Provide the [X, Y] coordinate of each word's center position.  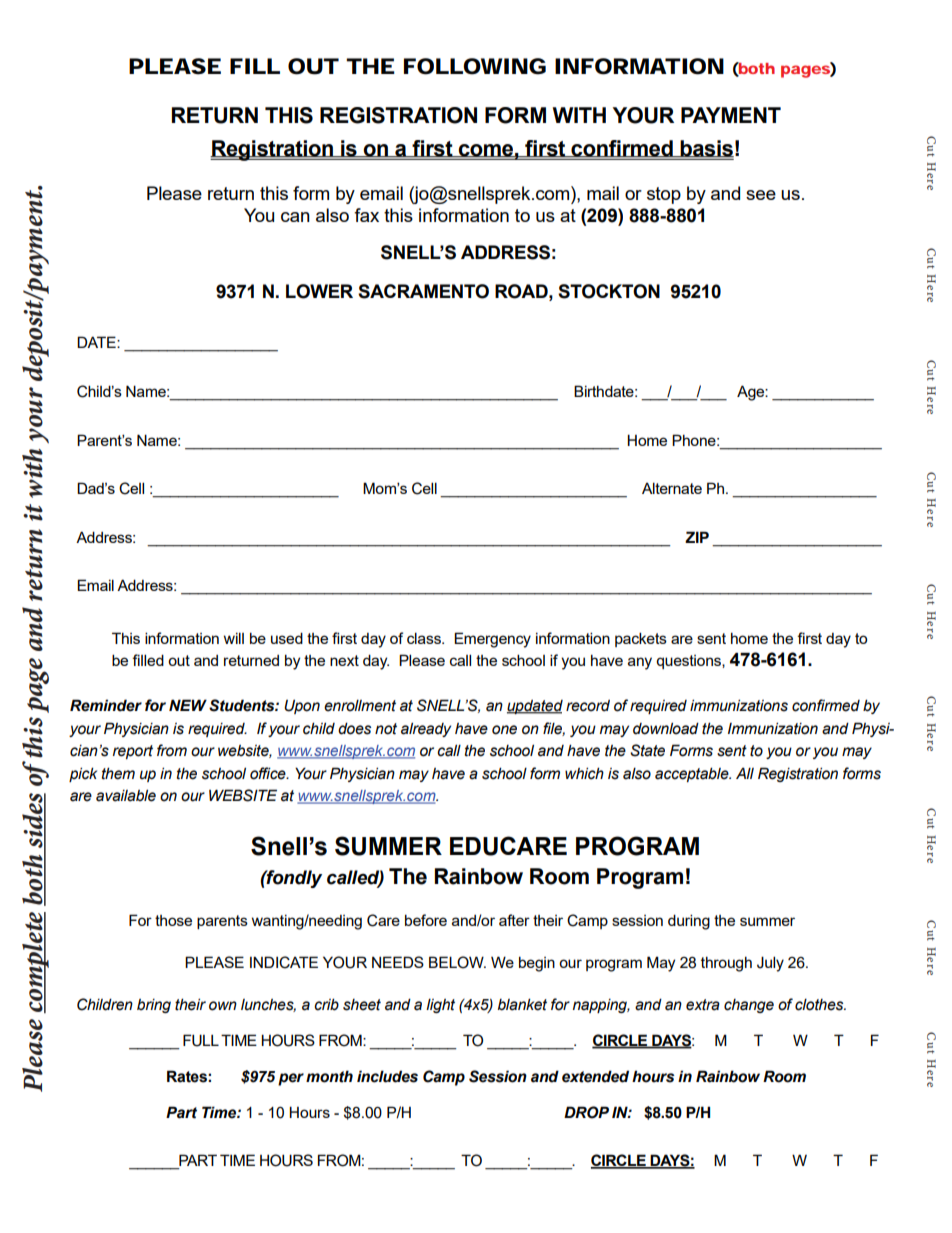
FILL [254, 66]
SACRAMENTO [423, 291]
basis [706, 149]
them [118, 773]
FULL [201, 1040]
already [426, 729]
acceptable [693, 774]
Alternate [672, 488]
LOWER [319, 291]
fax [366, 215]
